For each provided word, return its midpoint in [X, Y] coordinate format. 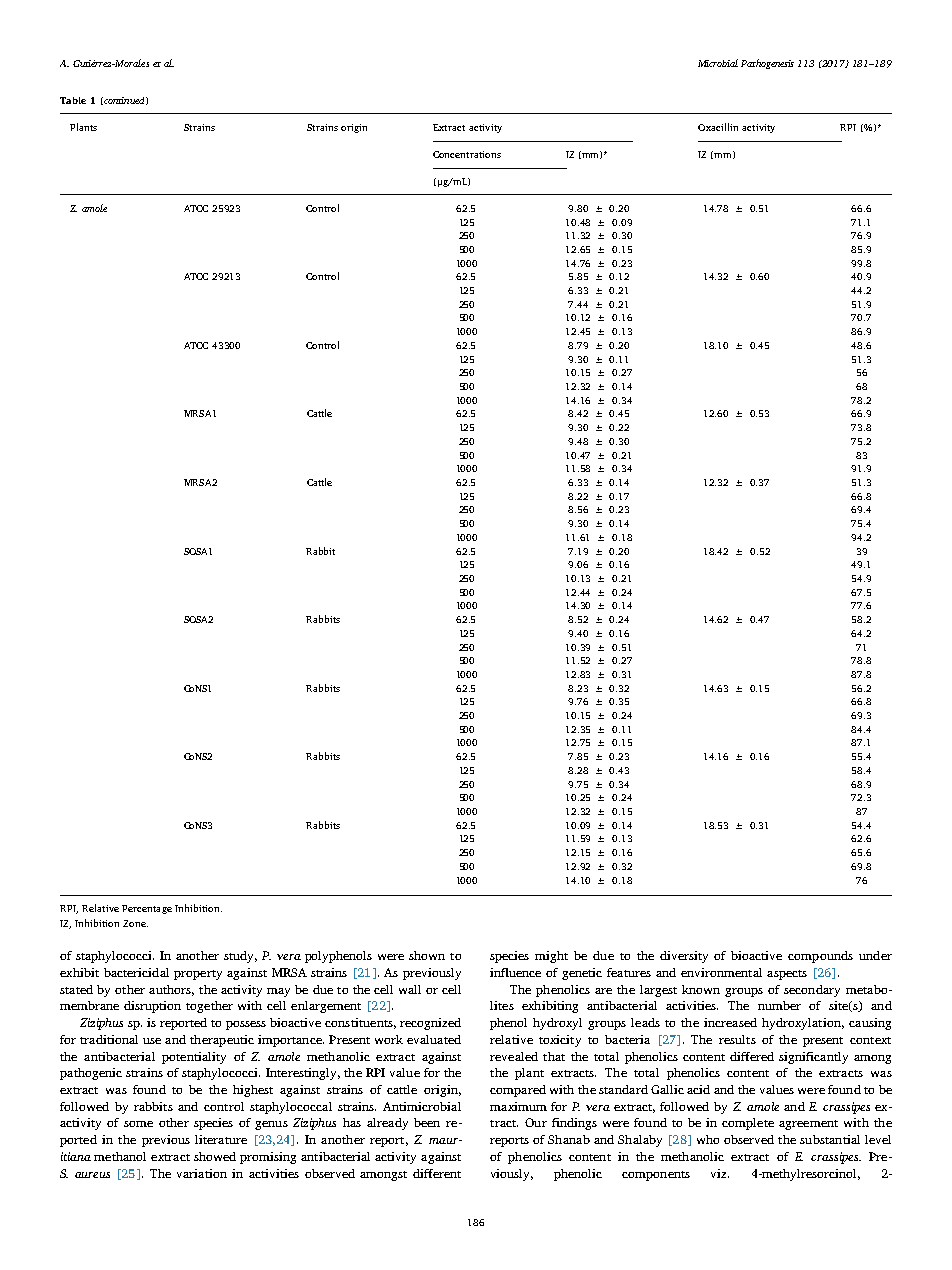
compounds [820, 957]
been [427, 1122]
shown [427, 955]
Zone [135, 923]
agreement [808, 1125]
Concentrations [467, 154]
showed [215, 1156]
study [240, 957]
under [875, 955]
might [551, 957]
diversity [684, 957]
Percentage [147, 909]
